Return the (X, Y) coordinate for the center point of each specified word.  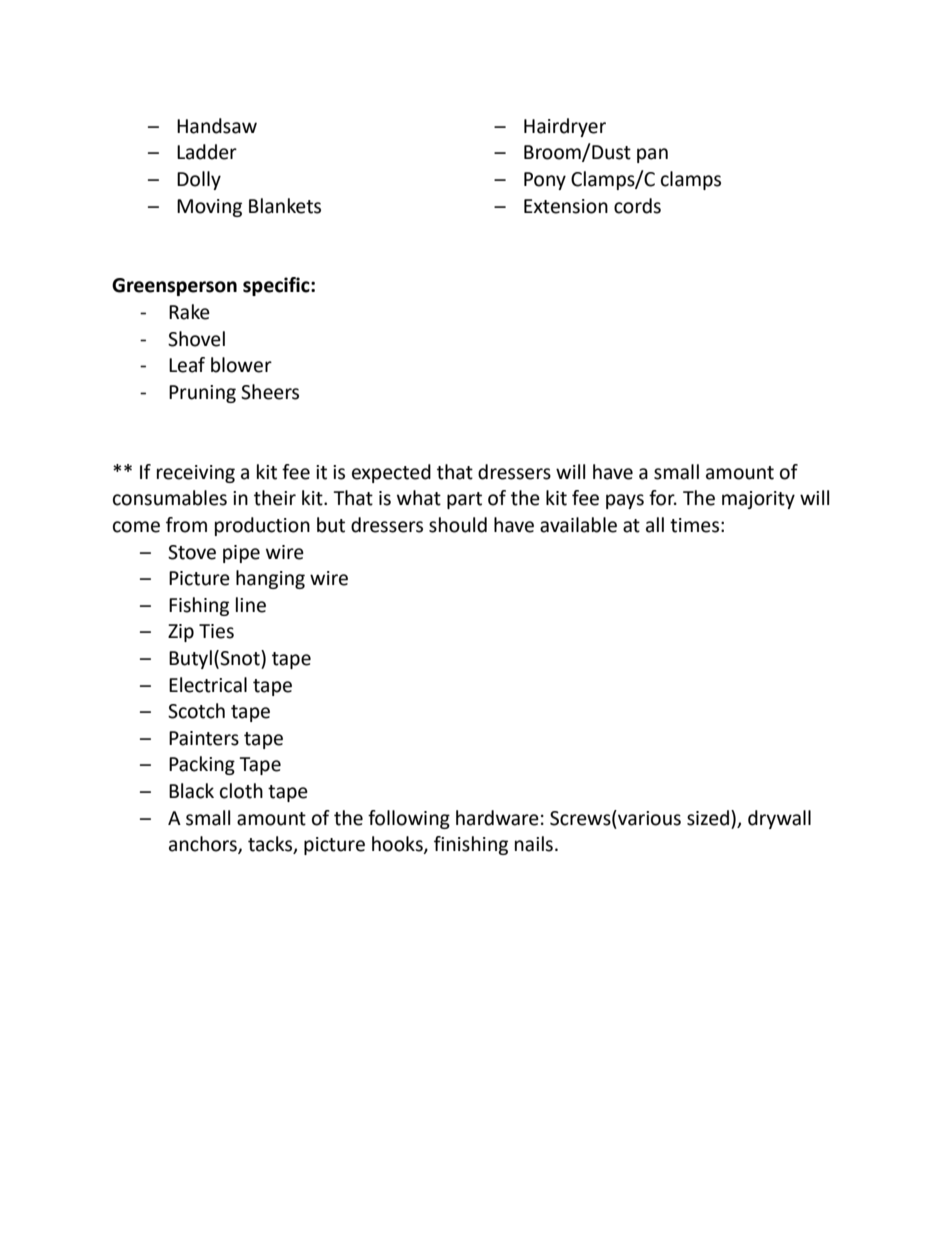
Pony (545, 181)
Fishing (199, 606)
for (663, 498)
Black (191, 791)
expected (391, 473)
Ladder (207, 152)
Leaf (187, 365)
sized (709, 818)
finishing (471, 845)
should (458, 525)
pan (652, 155)
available (578, 525)
